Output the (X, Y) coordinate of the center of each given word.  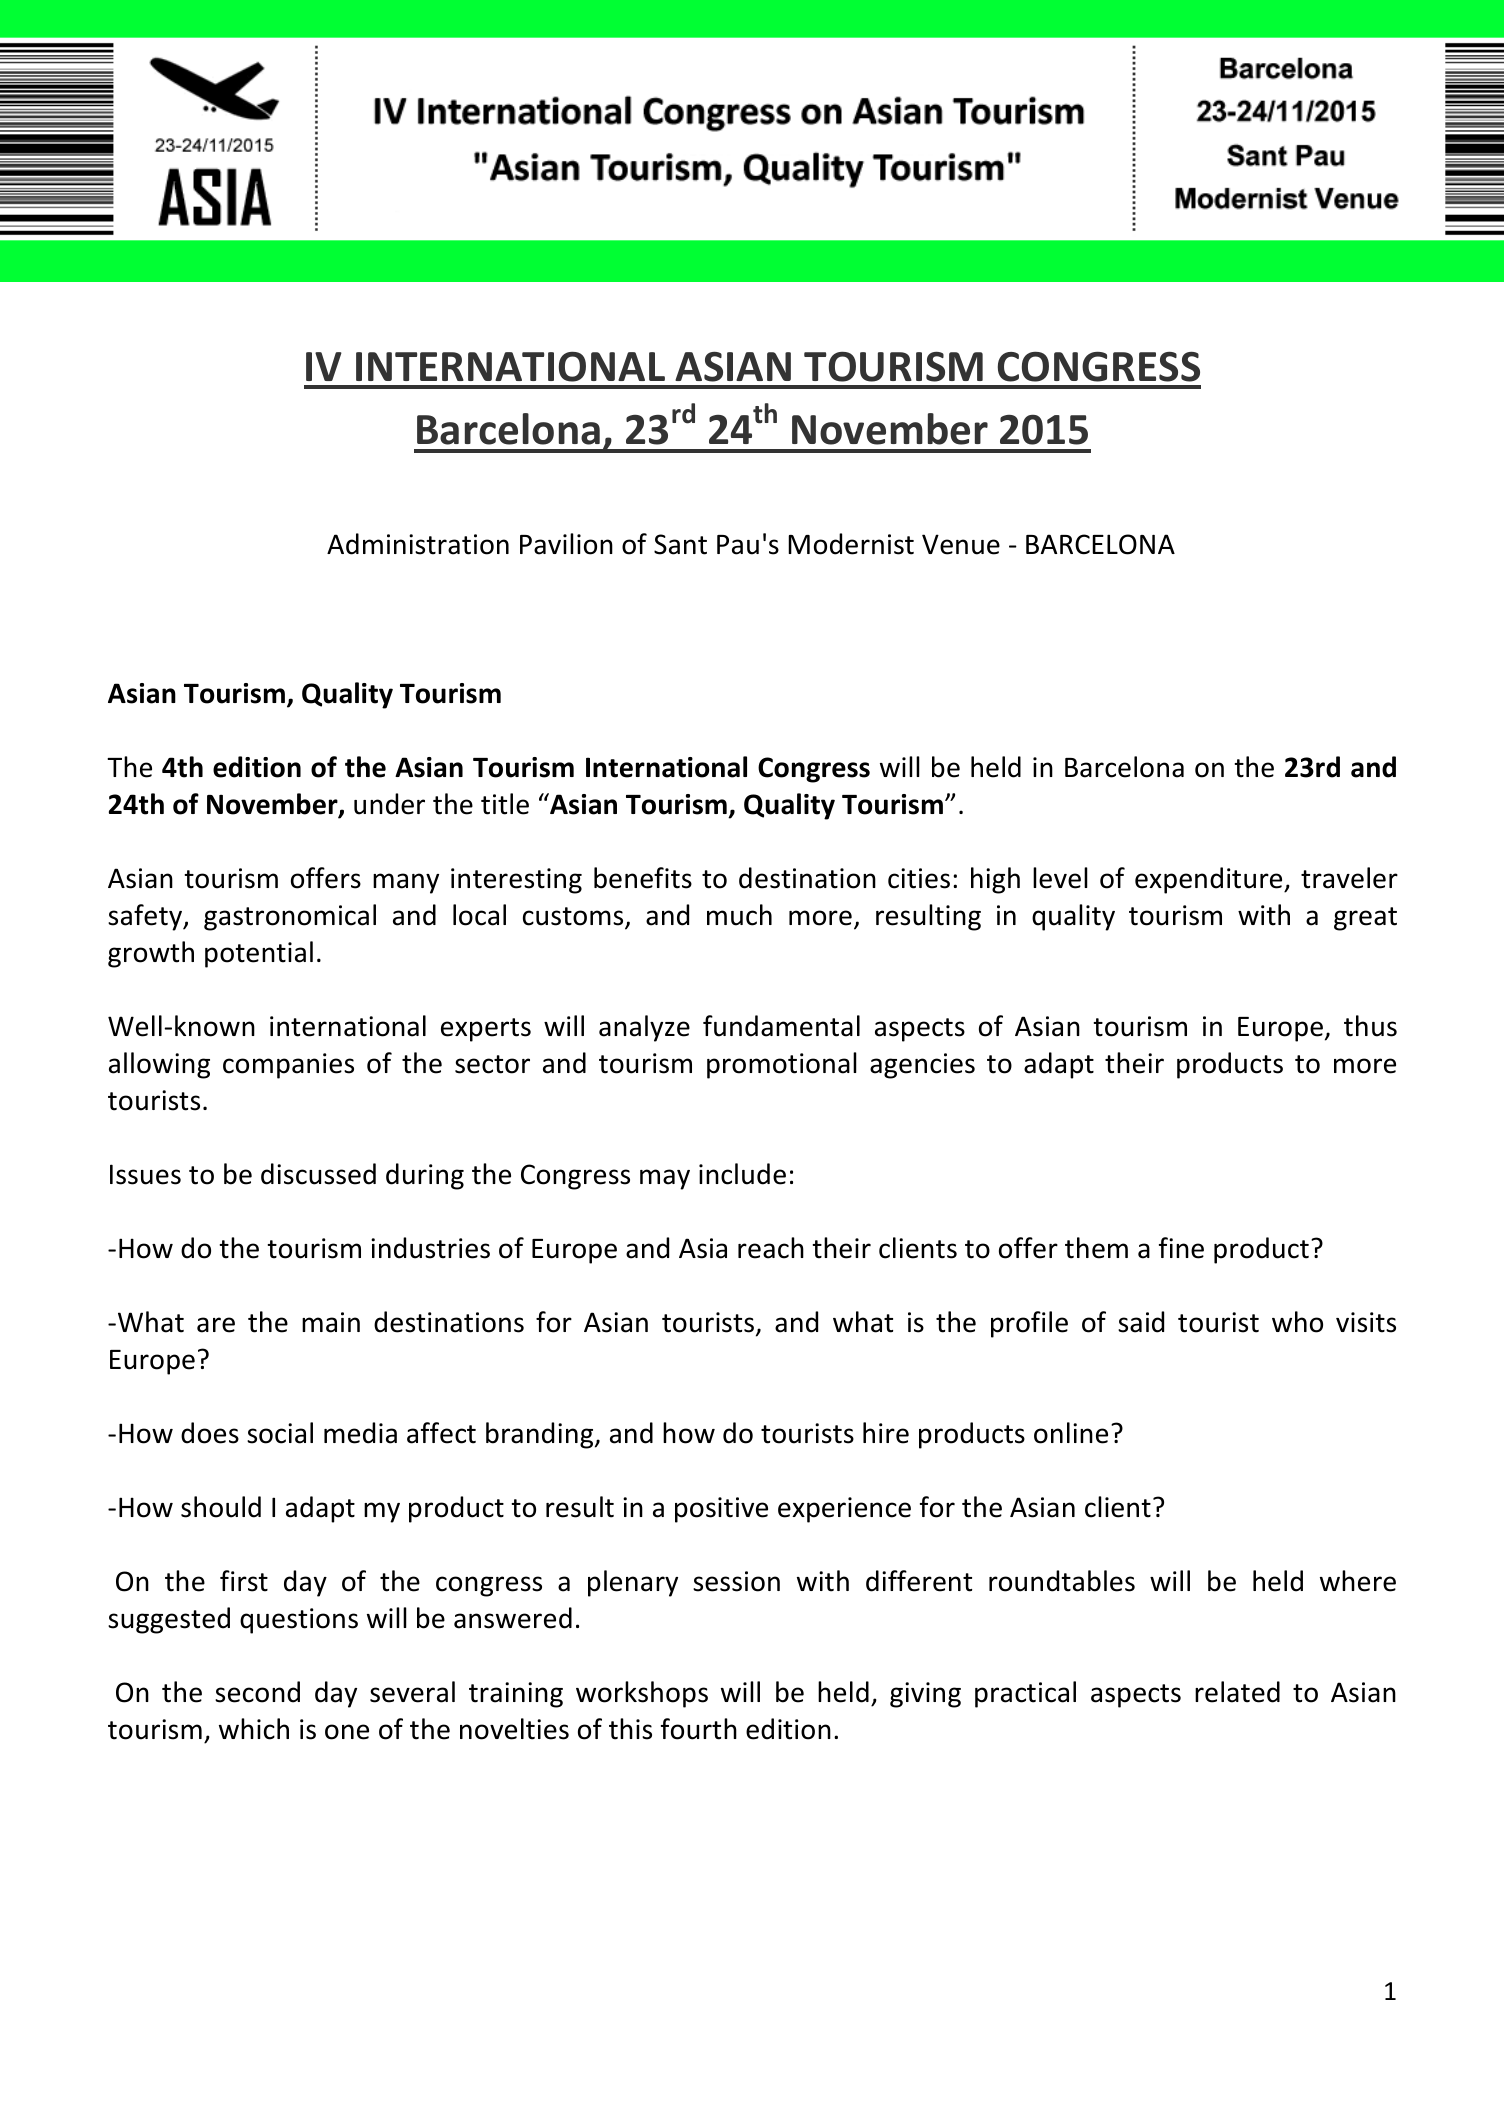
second (257, 1692)
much (739, 915)
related (1237, 1692)
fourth (699, 1729)
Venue (961, 544)
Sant (680, 544)
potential (259, 954)
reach (771, 1248)
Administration (418, 544)
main (331, 1322)
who (1297, 1322)
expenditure (1210, 880)
